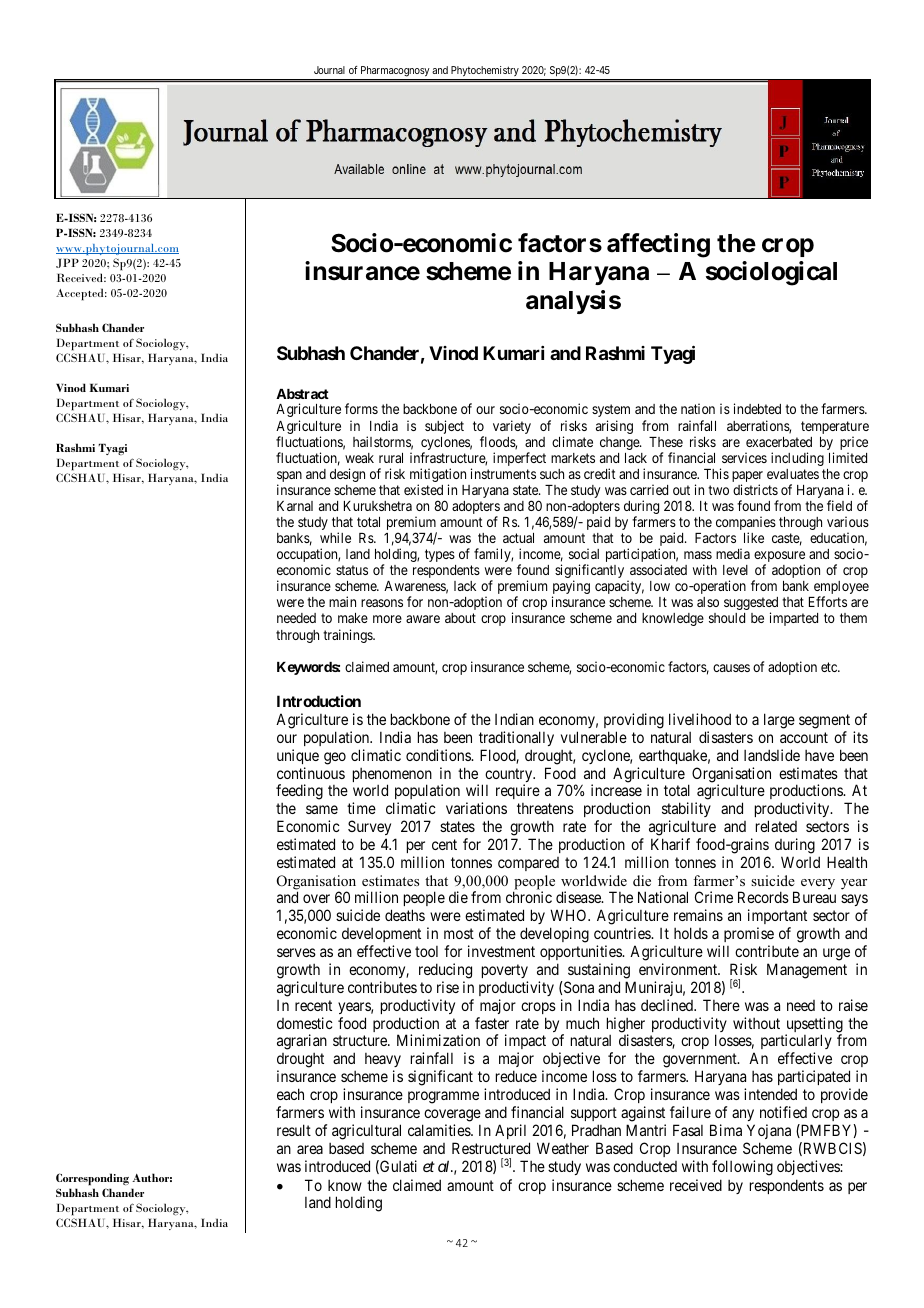 This image has width=924, height=1308. Describe the element at coordinates (92, 1179) in the image. I see `Corresponding` at that location.
